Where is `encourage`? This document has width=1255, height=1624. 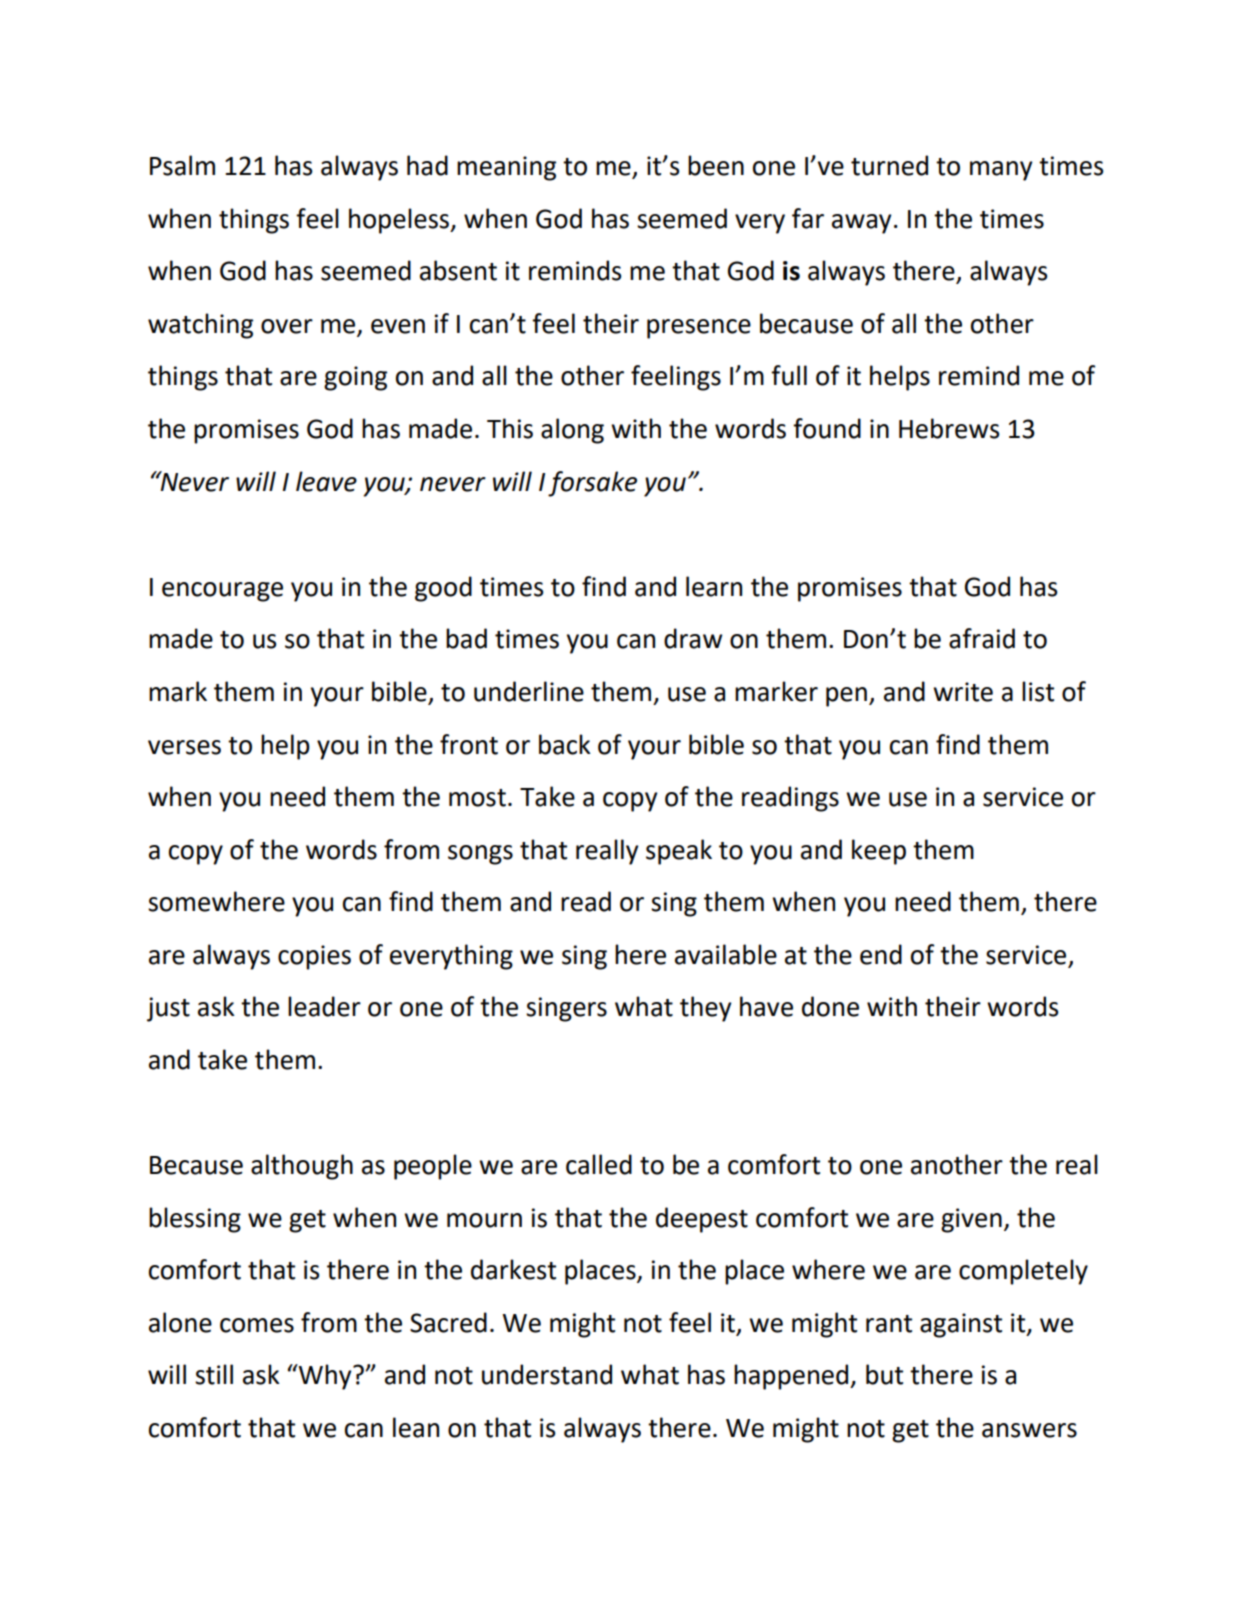
encourage is located at coordinates (222, 592).
